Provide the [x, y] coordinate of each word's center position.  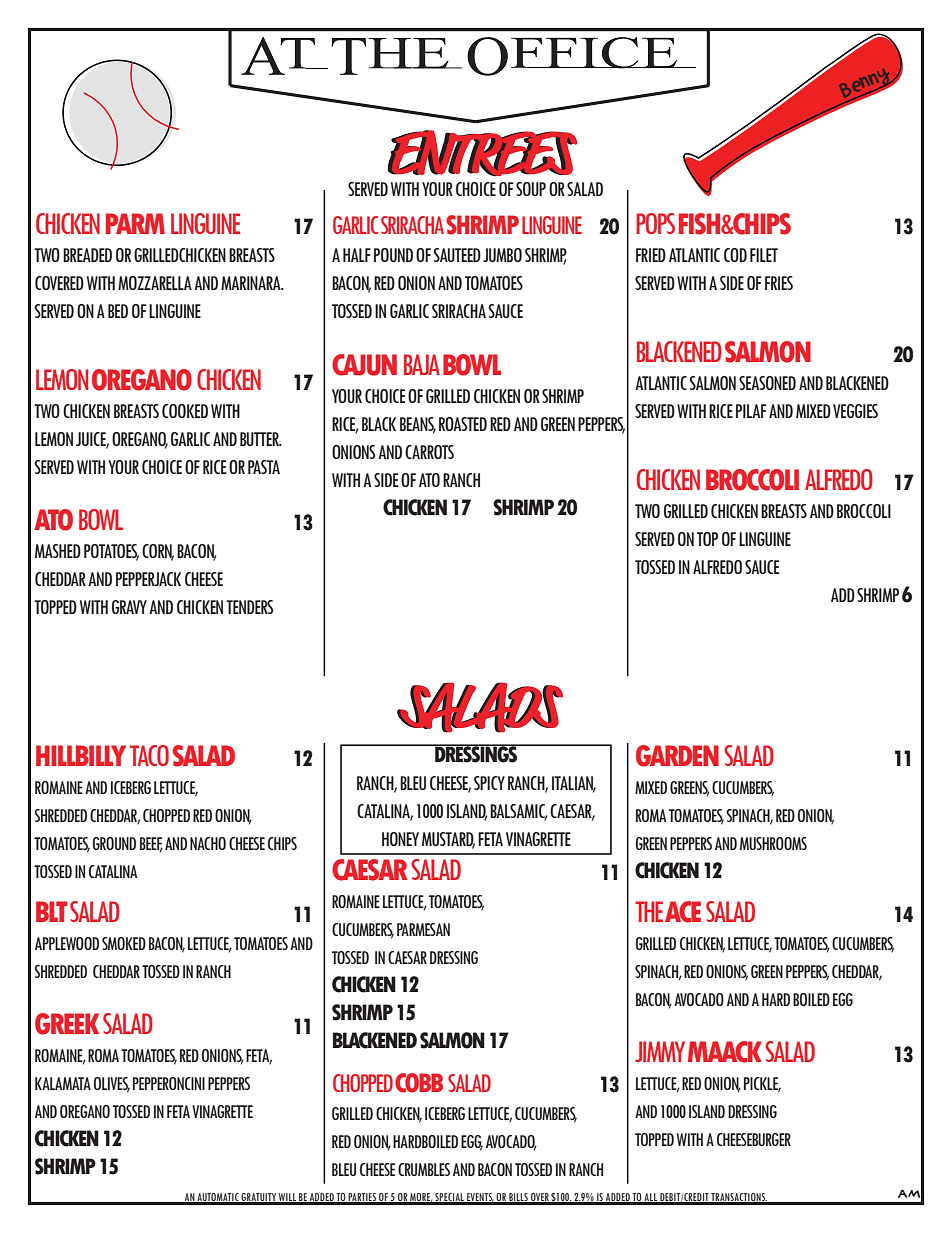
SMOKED [124, 943]
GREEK [67, 1024]
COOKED [185, 411]
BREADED [87, 255]
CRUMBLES [424, 1169]
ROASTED [463, 424]
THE [649, 911]
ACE [683, 912]
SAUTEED [457, 255]
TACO [149, 755]
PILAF [751, 411]
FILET [764, 255]
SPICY [489, 783]
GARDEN [677, 756]
